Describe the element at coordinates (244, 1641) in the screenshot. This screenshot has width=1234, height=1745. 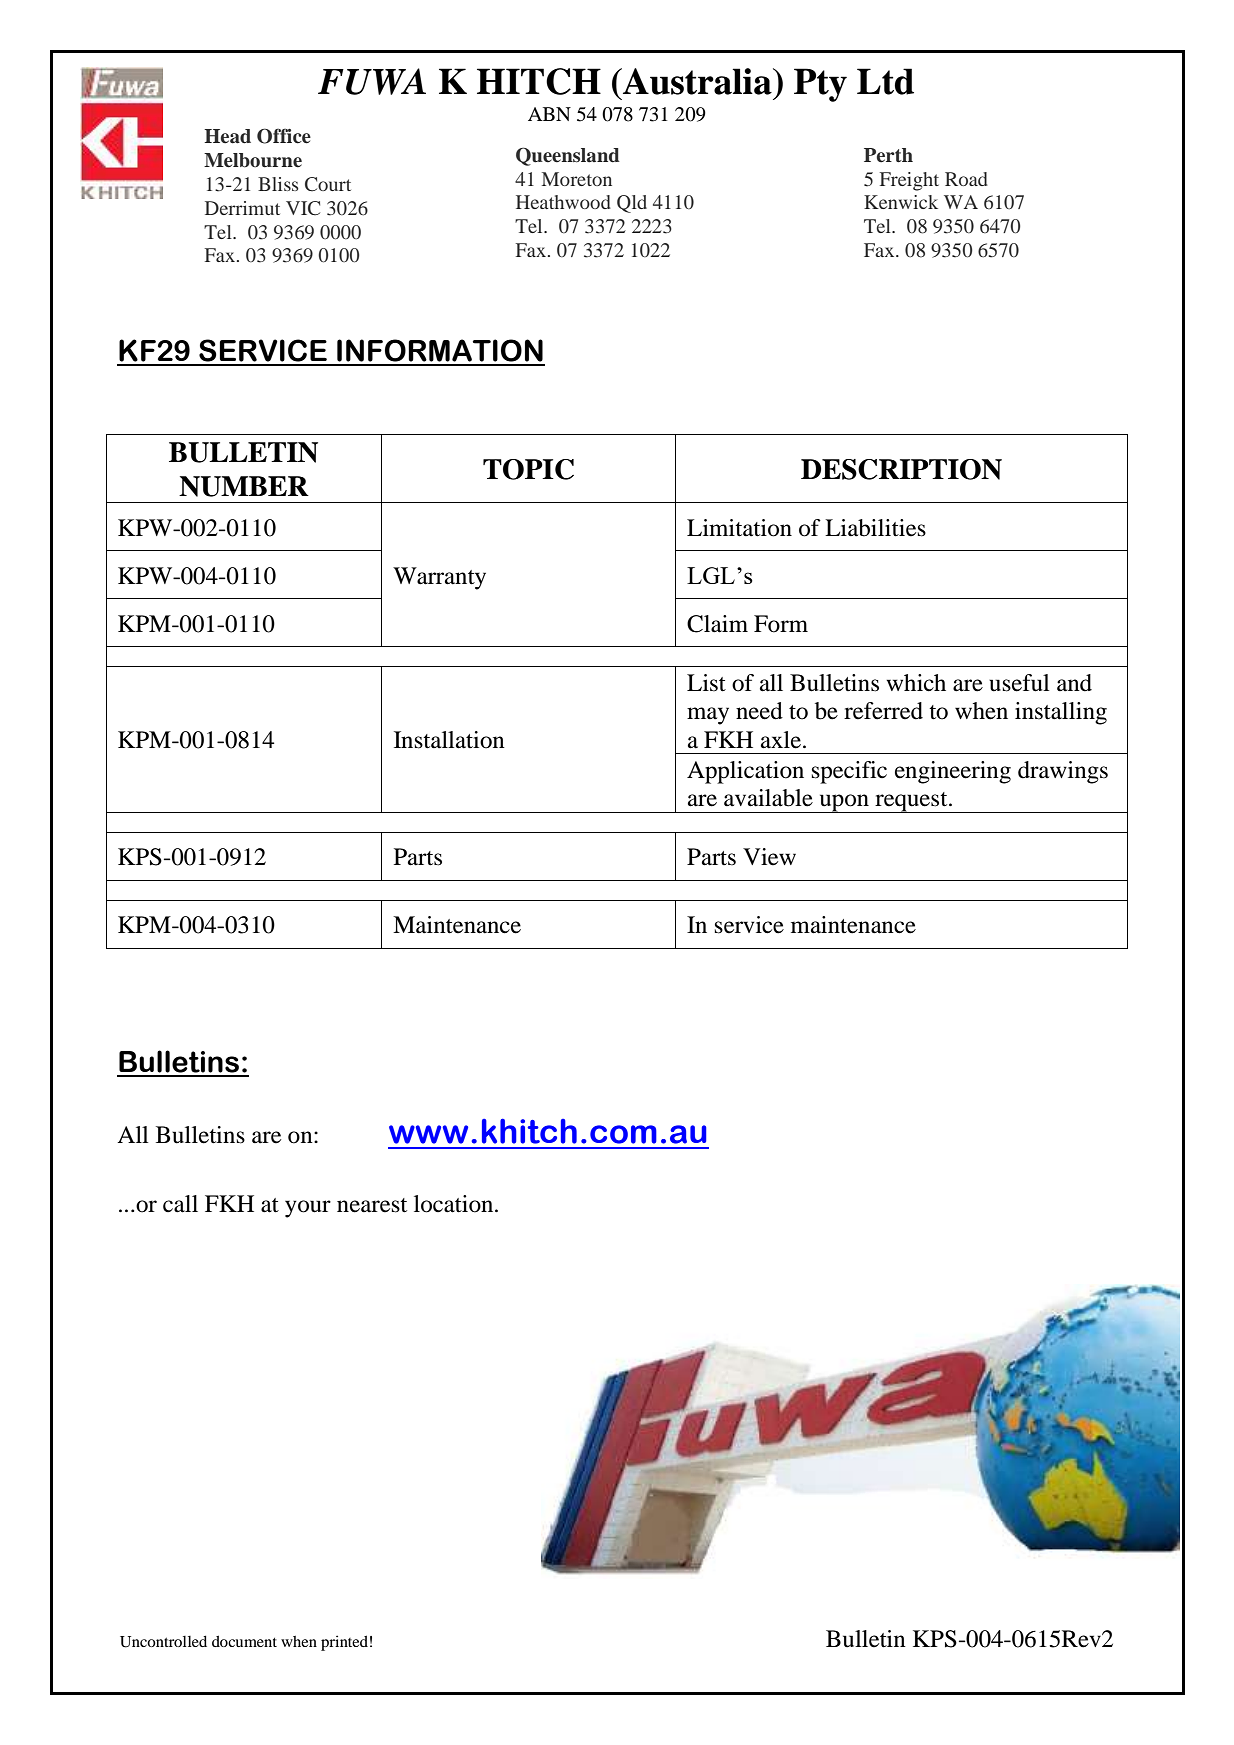
I see `document` at that location.
